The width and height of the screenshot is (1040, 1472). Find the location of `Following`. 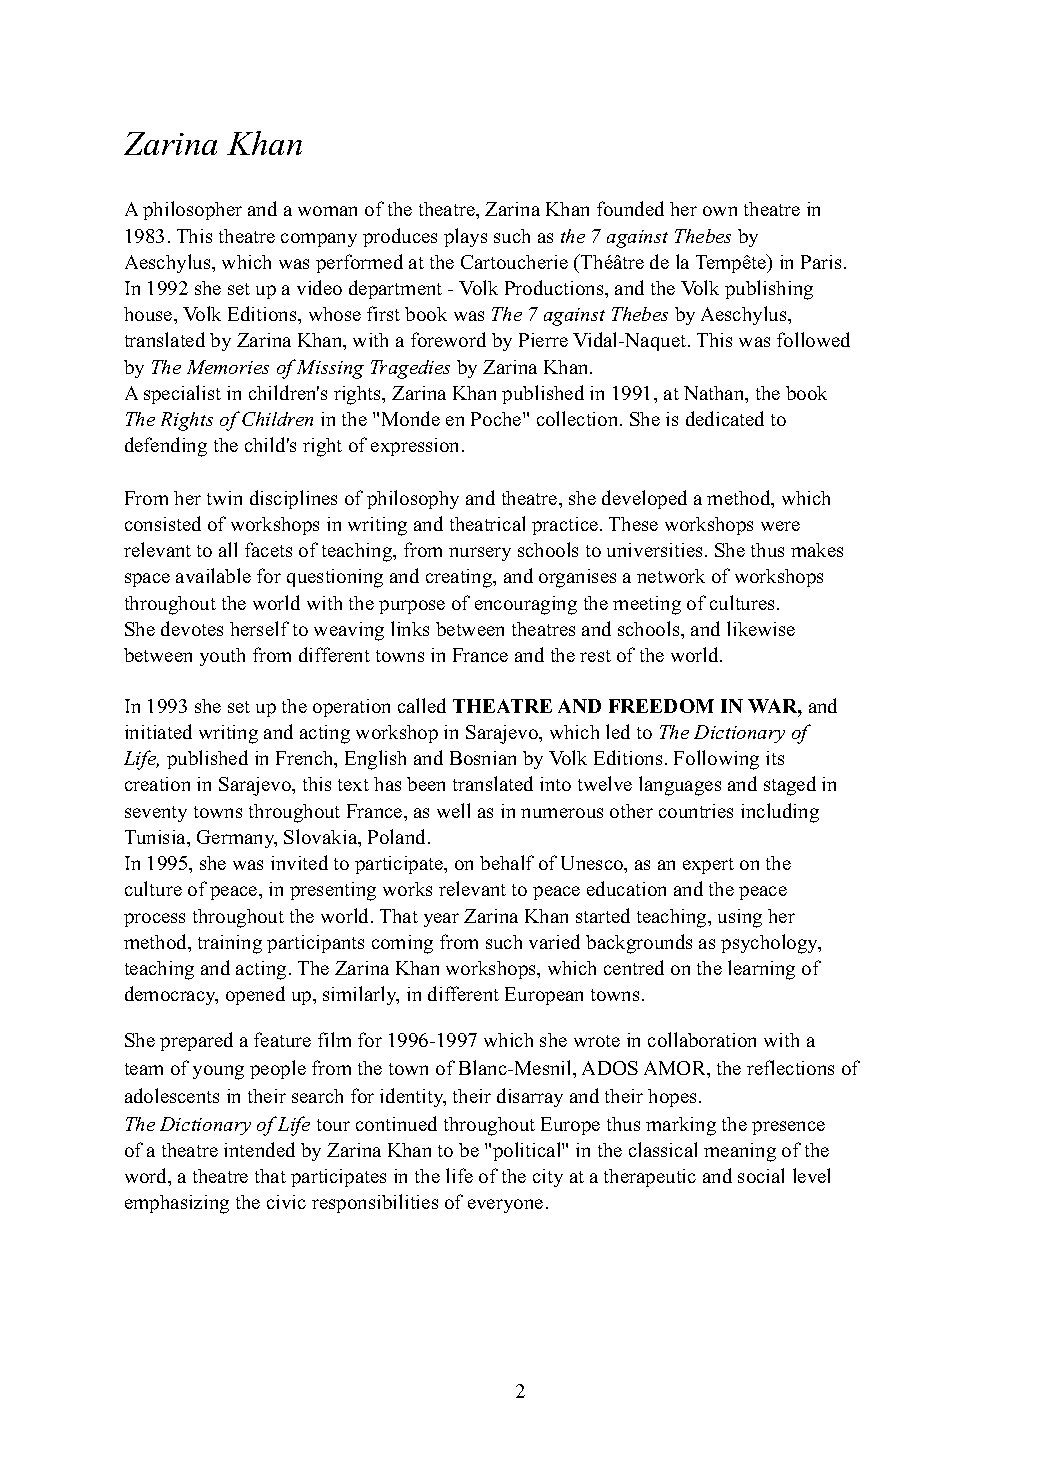

Following is located at coordinates (716, 760).
